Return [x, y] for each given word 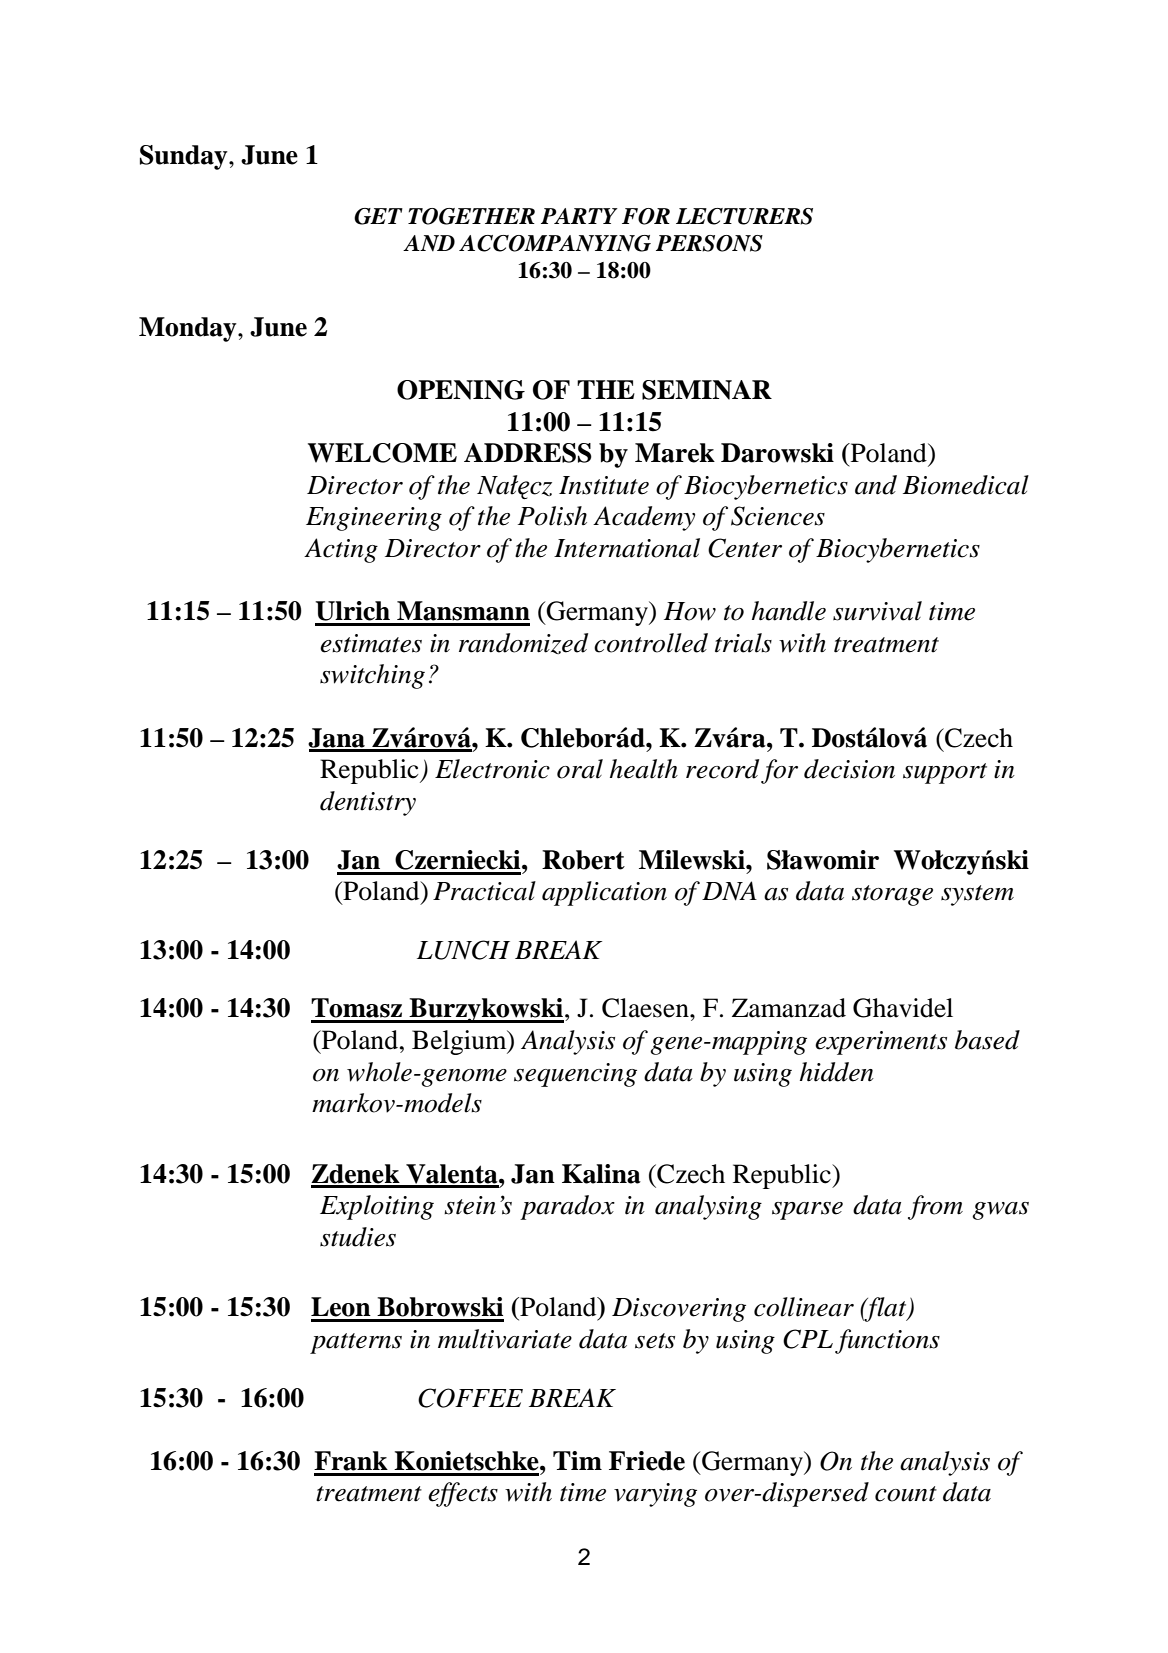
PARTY [579, 216]
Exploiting [377, 1207]
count [906, 1494]
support [945, 773]
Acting [341, 550]
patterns [356, 1343]
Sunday [185, 157]
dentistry [368, 803]
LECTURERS [744, 216]
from [935, 1207]
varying [655, 1495]
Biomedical [966, 485]
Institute [604, 485]
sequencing [575, 1075]
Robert [583, 860]
